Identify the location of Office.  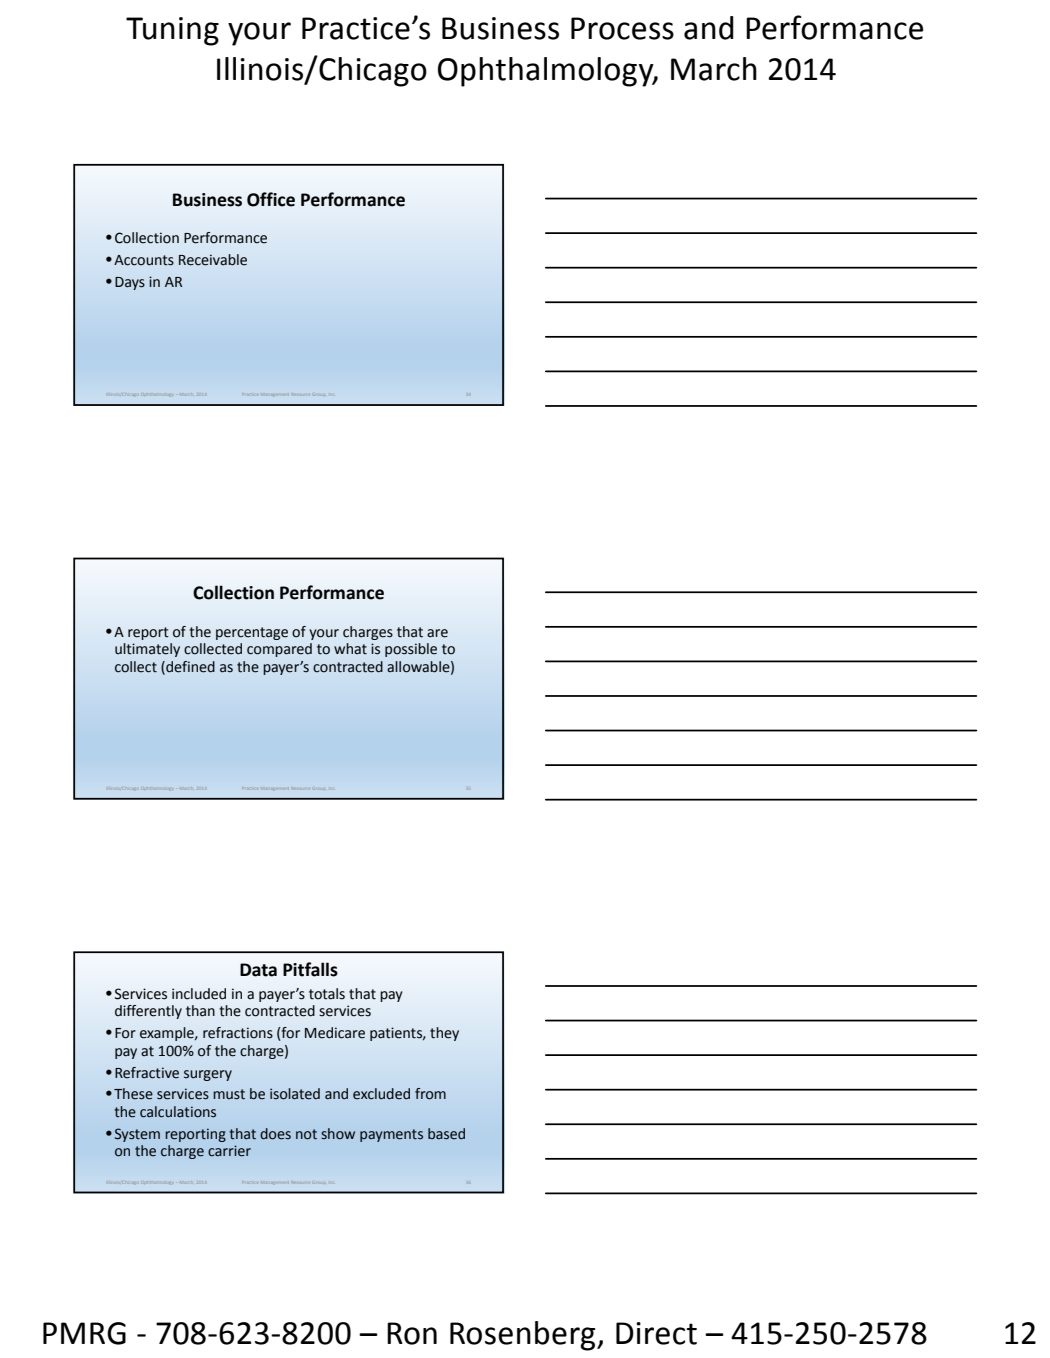
(271, 199).
